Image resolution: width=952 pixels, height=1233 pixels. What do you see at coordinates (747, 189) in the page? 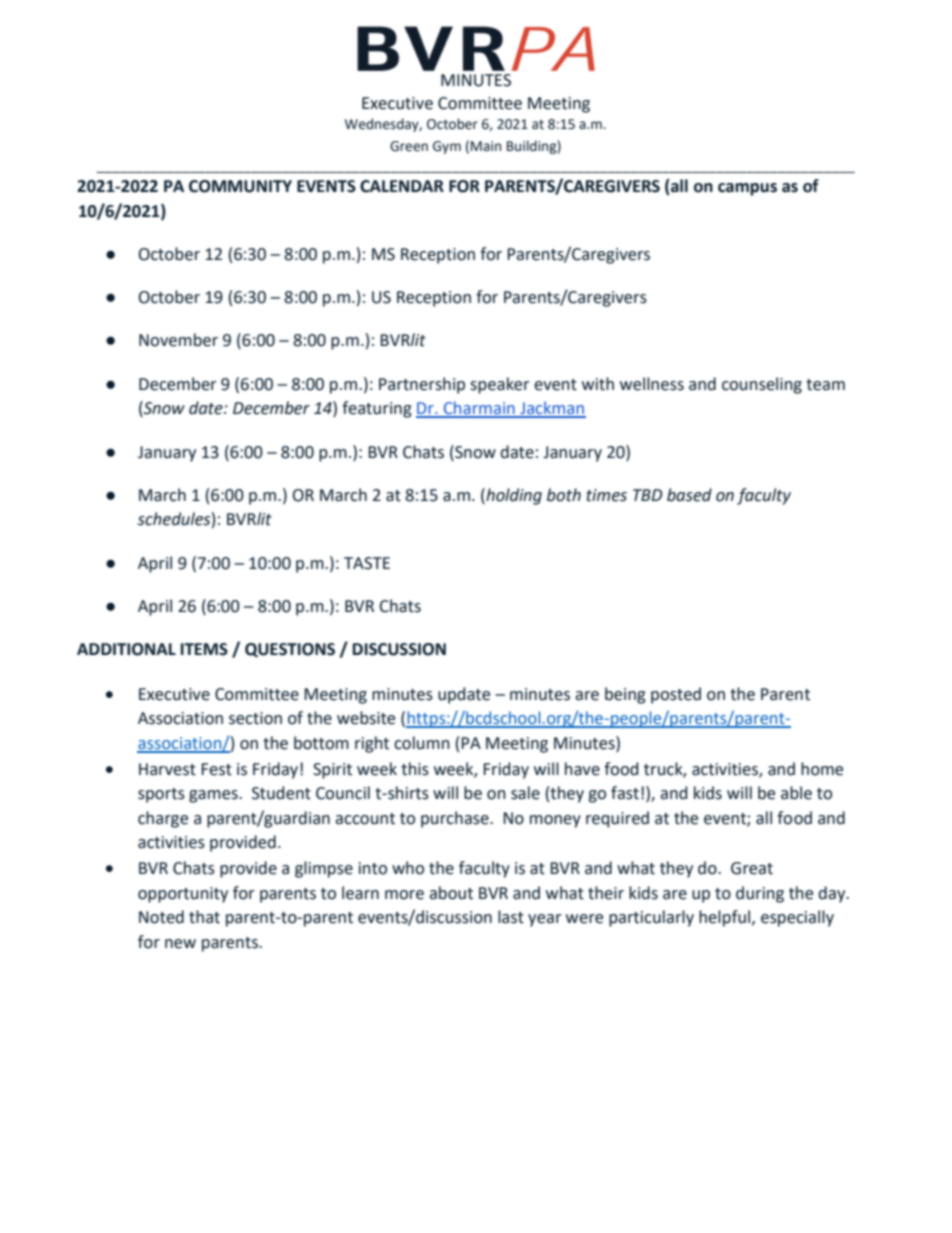
I see `campus` at bounding box center [747, 189].
